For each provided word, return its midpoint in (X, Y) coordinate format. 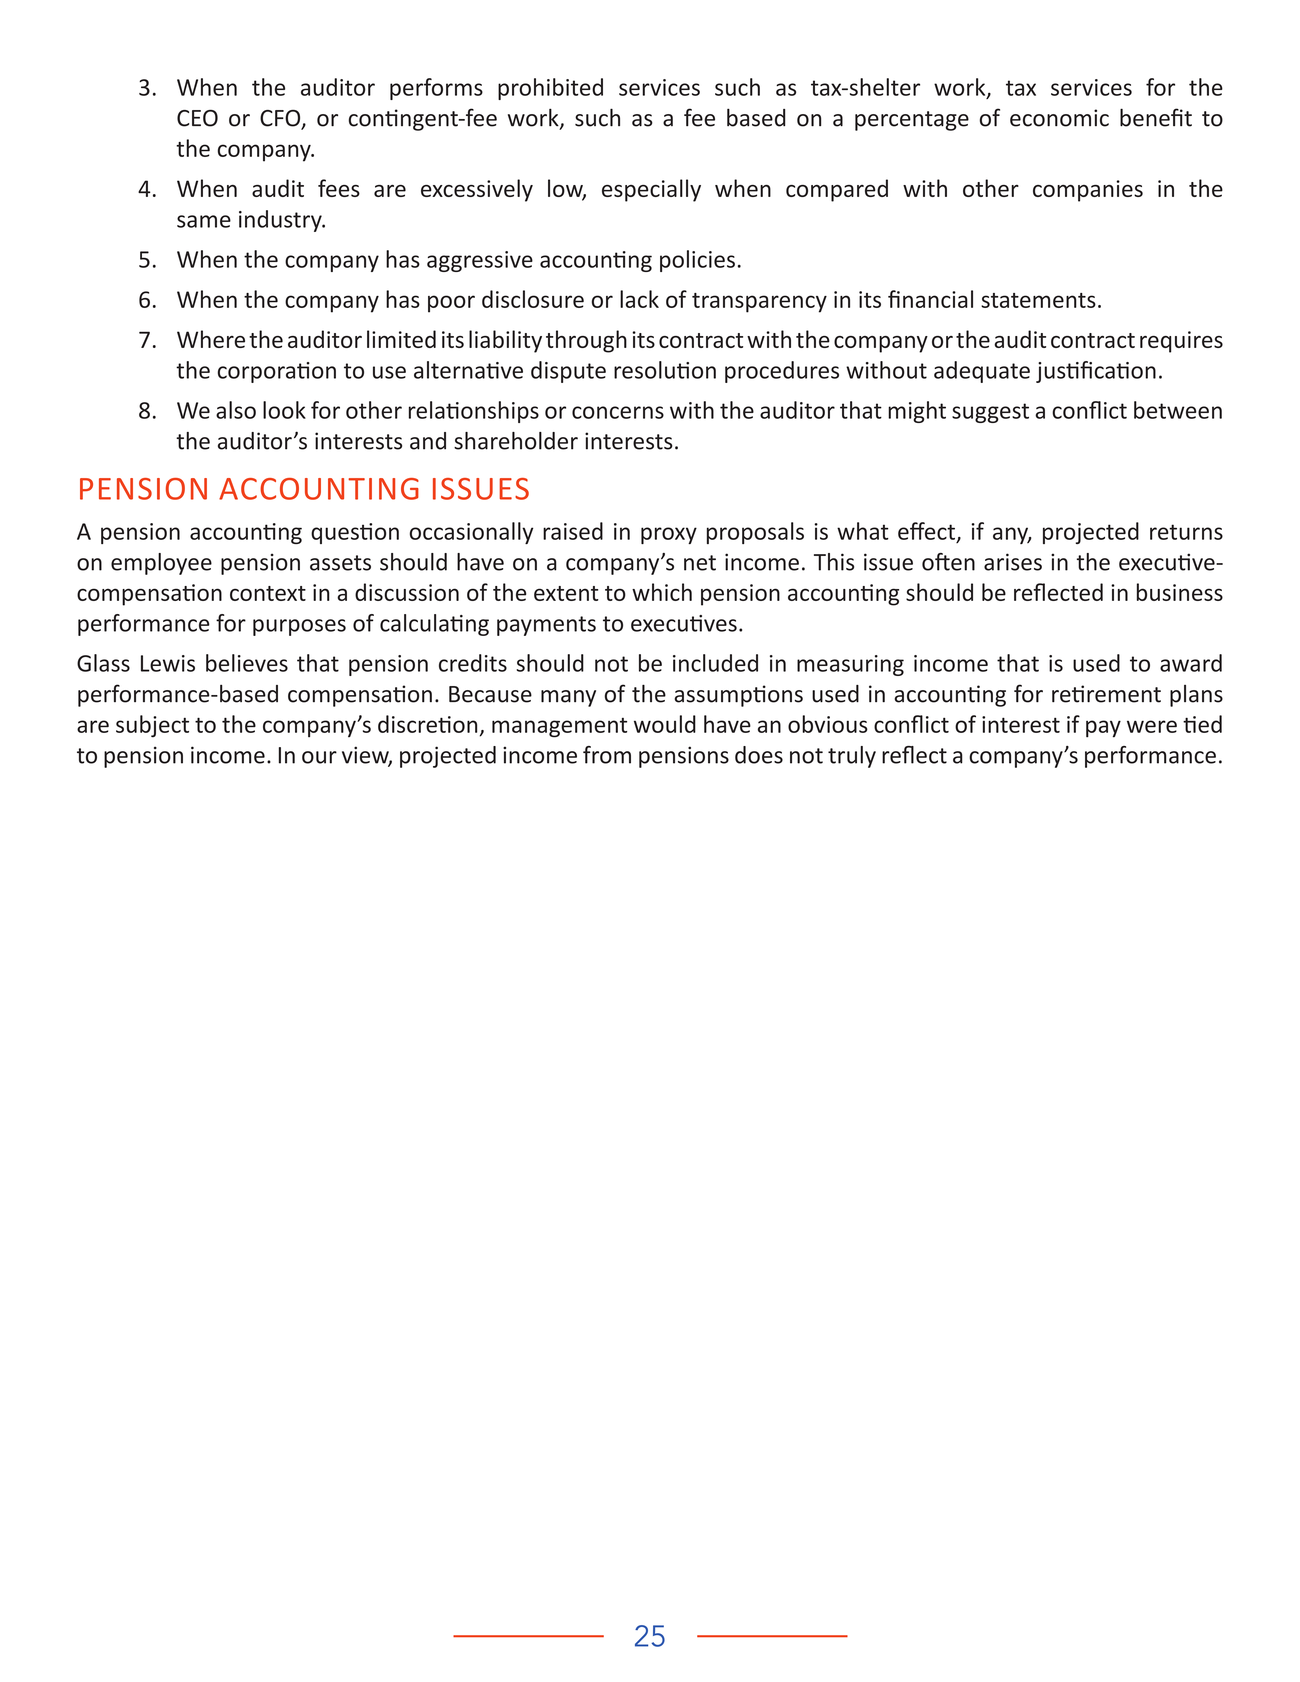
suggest (990, 413)
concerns (618, 412)
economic (1059, 118)
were (1152, 726)
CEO (197, 118)
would (665, 724)
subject (152, 726)
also (236, 410)
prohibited (550, 89)
